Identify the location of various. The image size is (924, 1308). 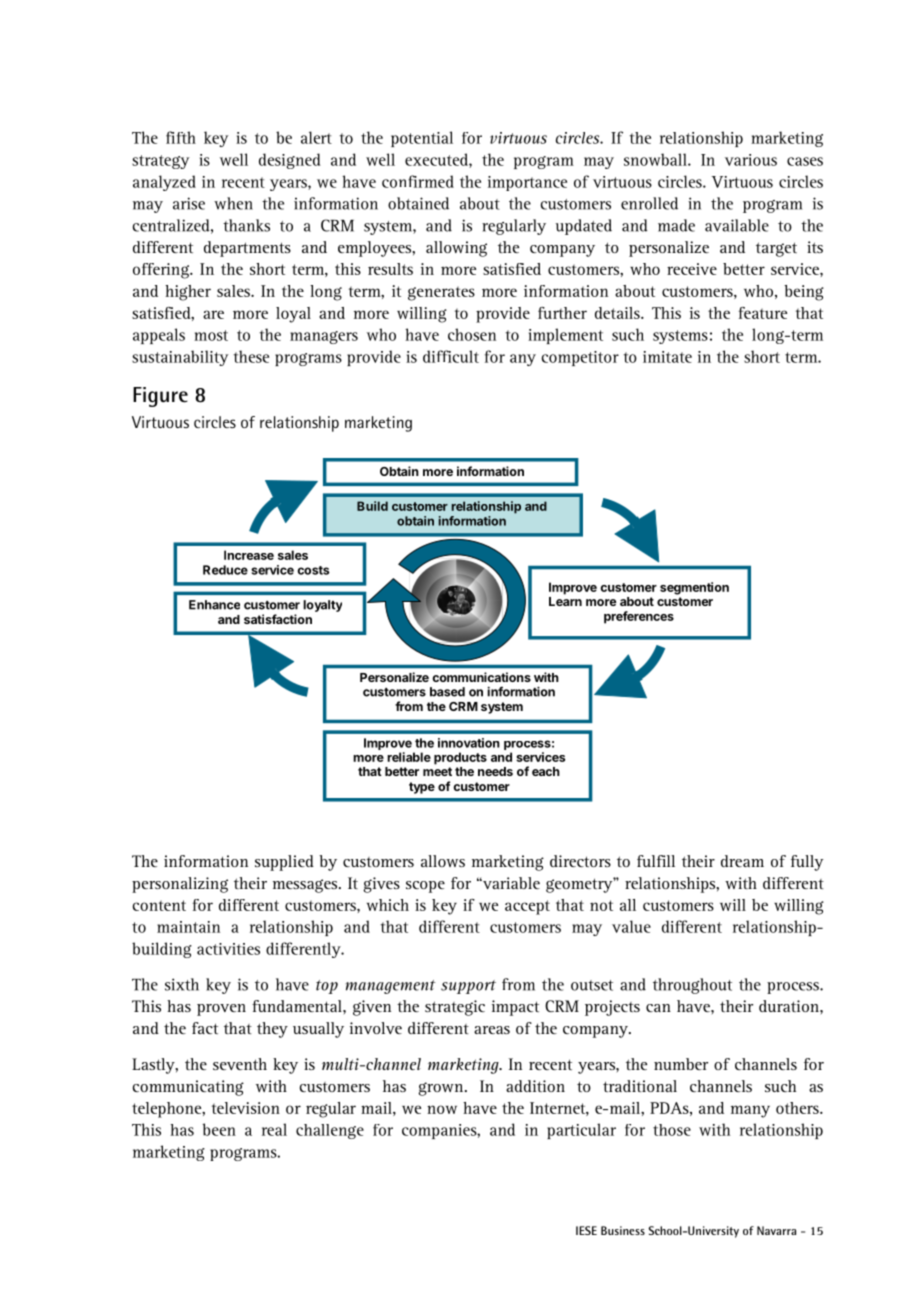
(751, 160).
